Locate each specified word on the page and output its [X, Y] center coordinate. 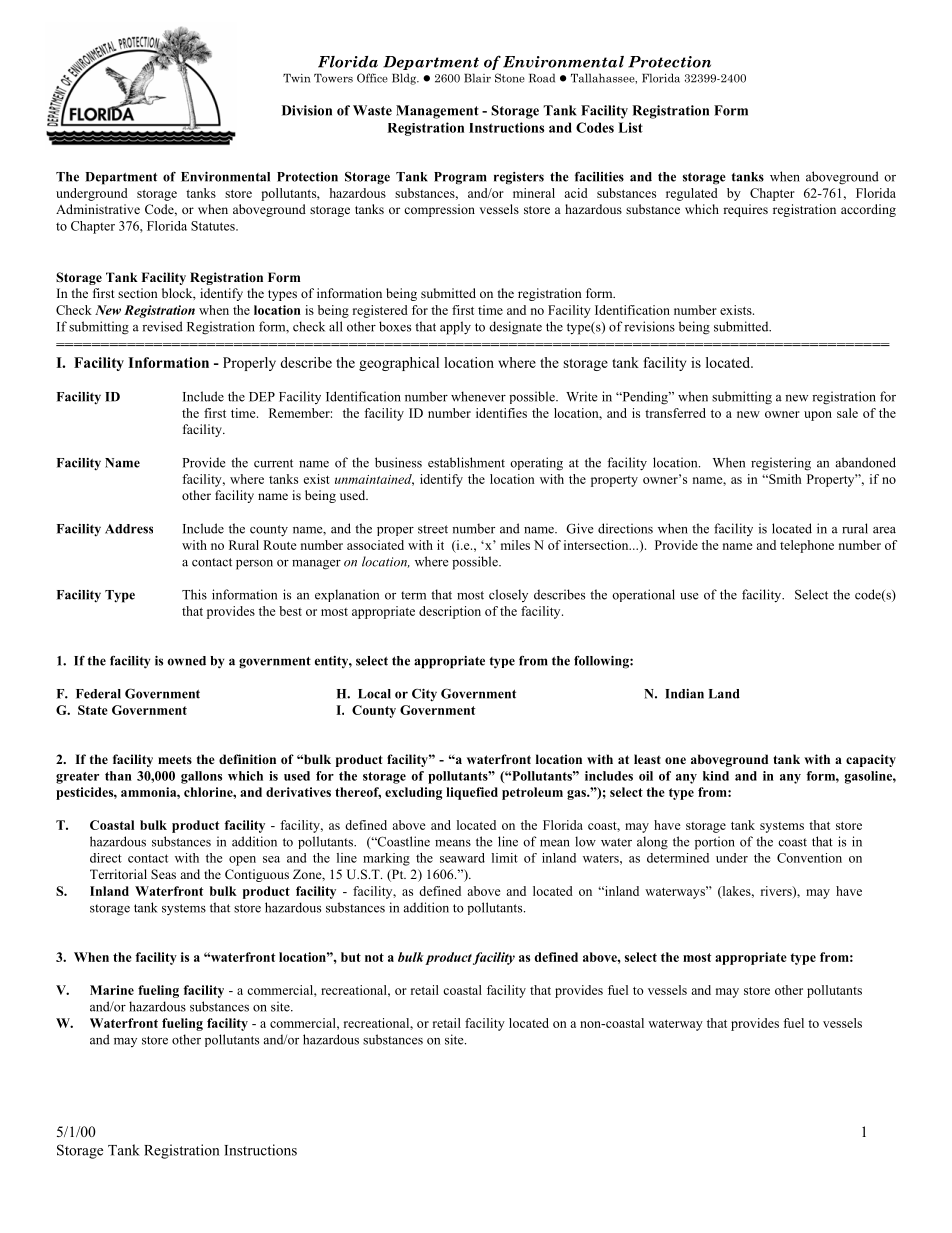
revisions [649, 326]
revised [162, 326]
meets [175, 759]
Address [129, 529]
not [374, 957]
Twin [296, 78]
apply [455, 328]
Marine [112, 990]
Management [437, 112]
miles [515, 545]
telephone [807, 546]
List [630, 127]
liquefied [472, 793]
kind [716, 776]
